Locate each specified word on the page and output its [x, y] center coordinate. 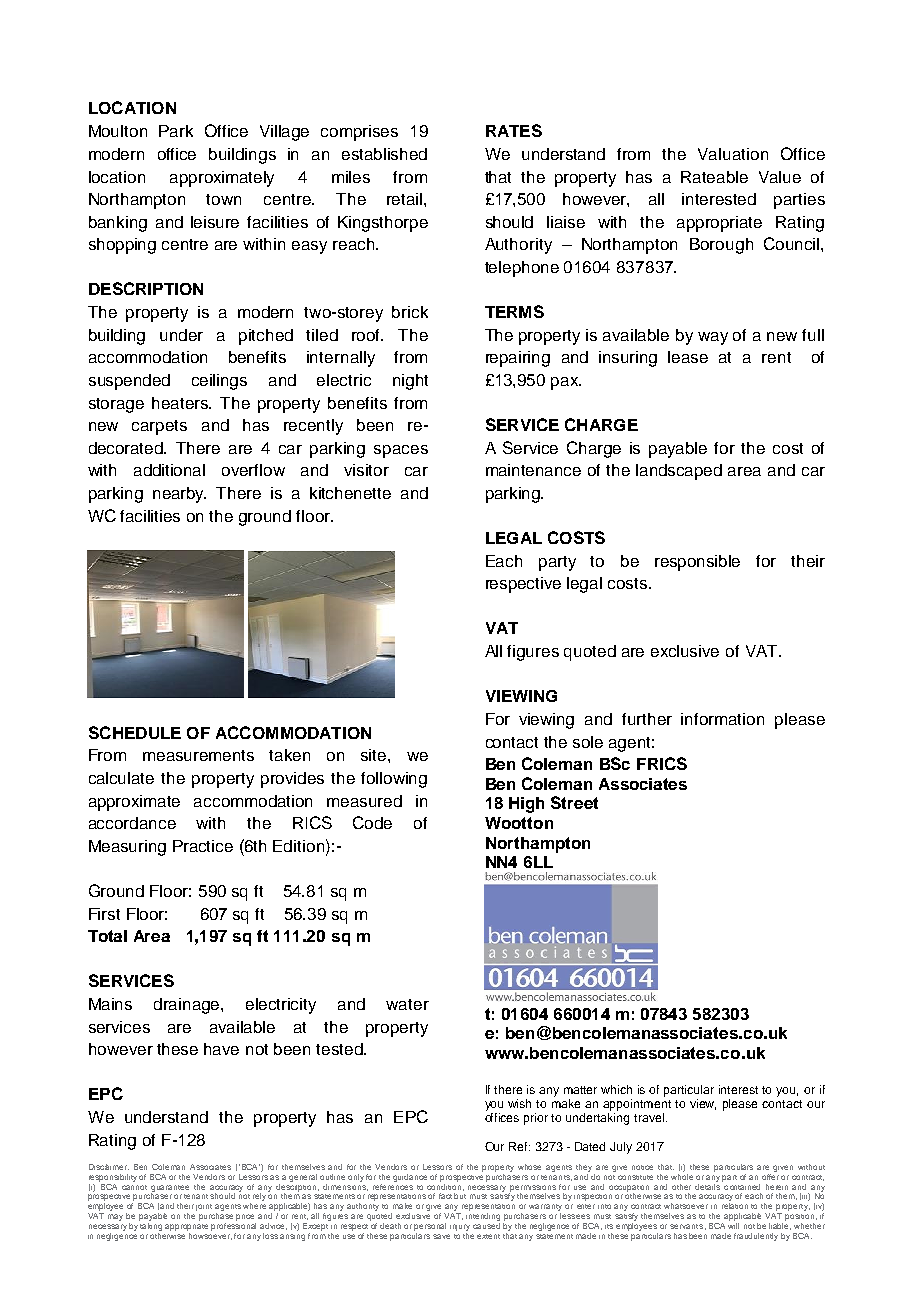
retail [406, 199]
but [460, 1196]
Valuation [733, 154]
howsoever [210, 1235]
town [223, 199]
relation [735, 1206]
